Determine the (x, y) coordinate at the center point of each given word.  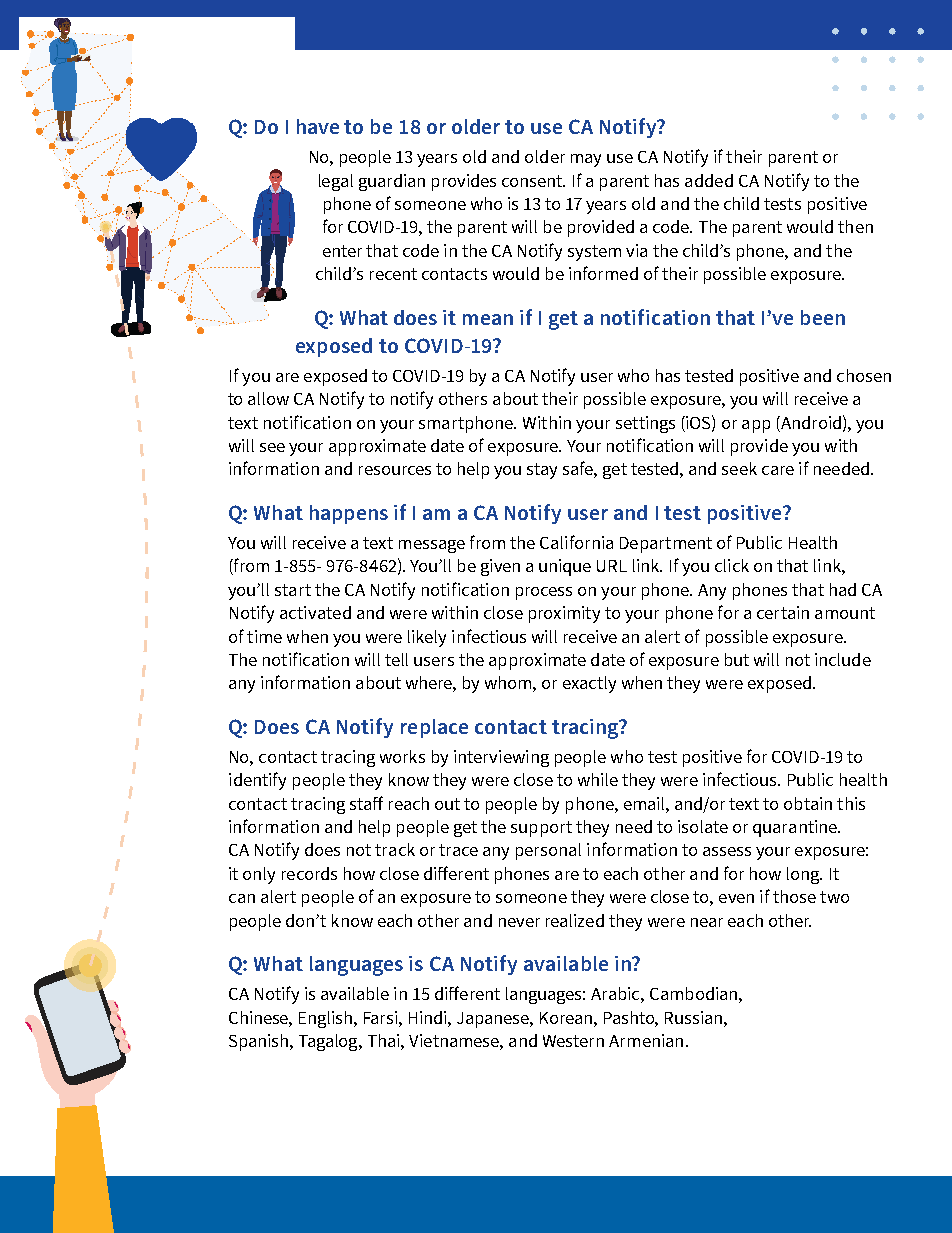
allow (268, 398)
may (586, 160)
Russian (695, 1017)
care (778, 470)
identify (257, 781)
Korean (567, 1018)
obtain (808, 803)
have (318, 126)
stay (542, 471)
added (709, 180)
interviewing (501, 758)
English (327, 1019)
